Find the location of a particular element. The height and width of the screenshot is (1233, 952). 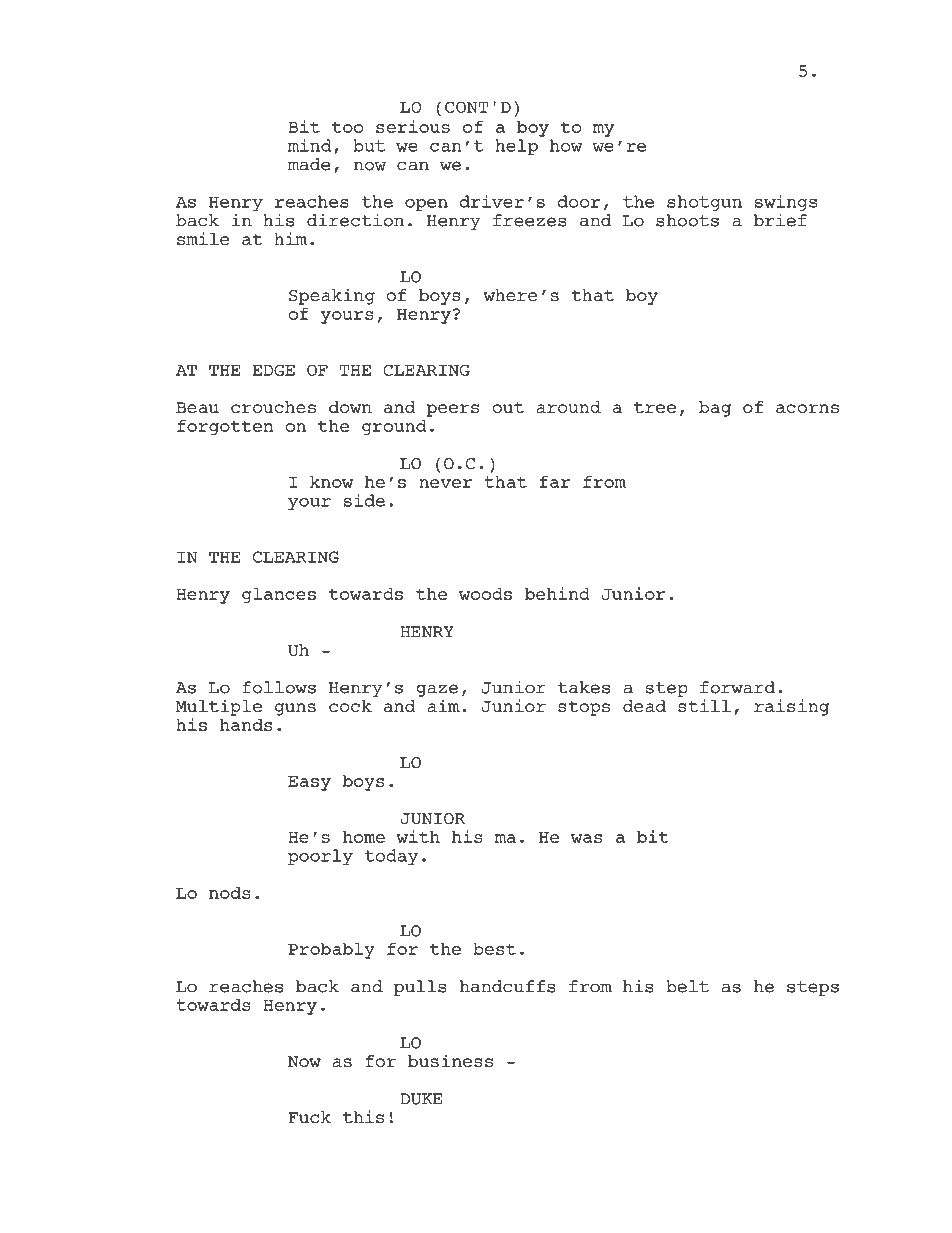

made is located at coordinates (308, 164).
